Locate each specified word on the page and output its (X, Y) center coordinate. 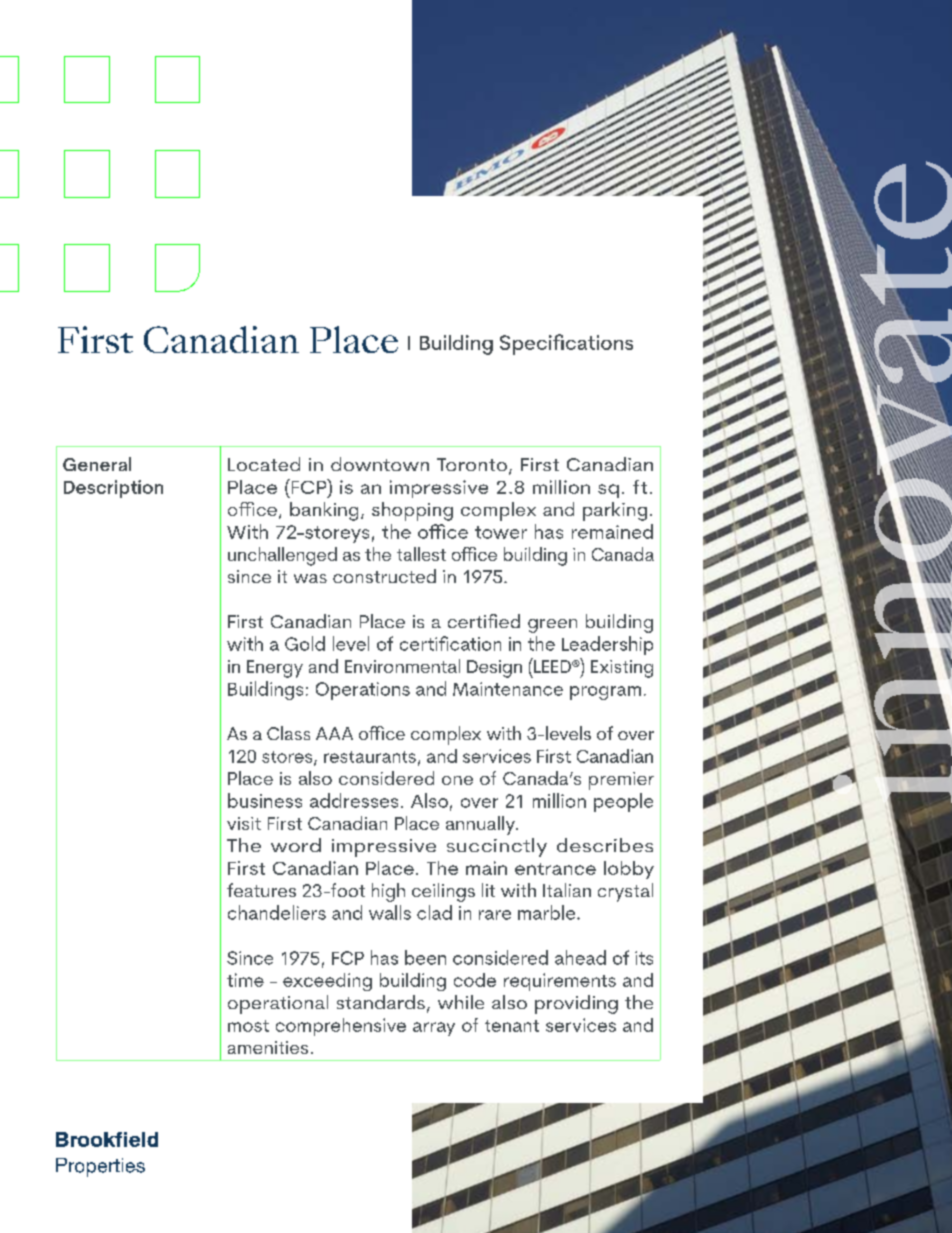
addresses (354, 800)
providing (576, 1004)
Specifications (566, 344)
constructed (384, 576)
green (552, 626)
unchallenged (282, 556)
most (248, 1026)
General (97, 464)
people (623, 802)
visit (244, 823)
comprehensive (341, 1027)
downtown (380, 464)
